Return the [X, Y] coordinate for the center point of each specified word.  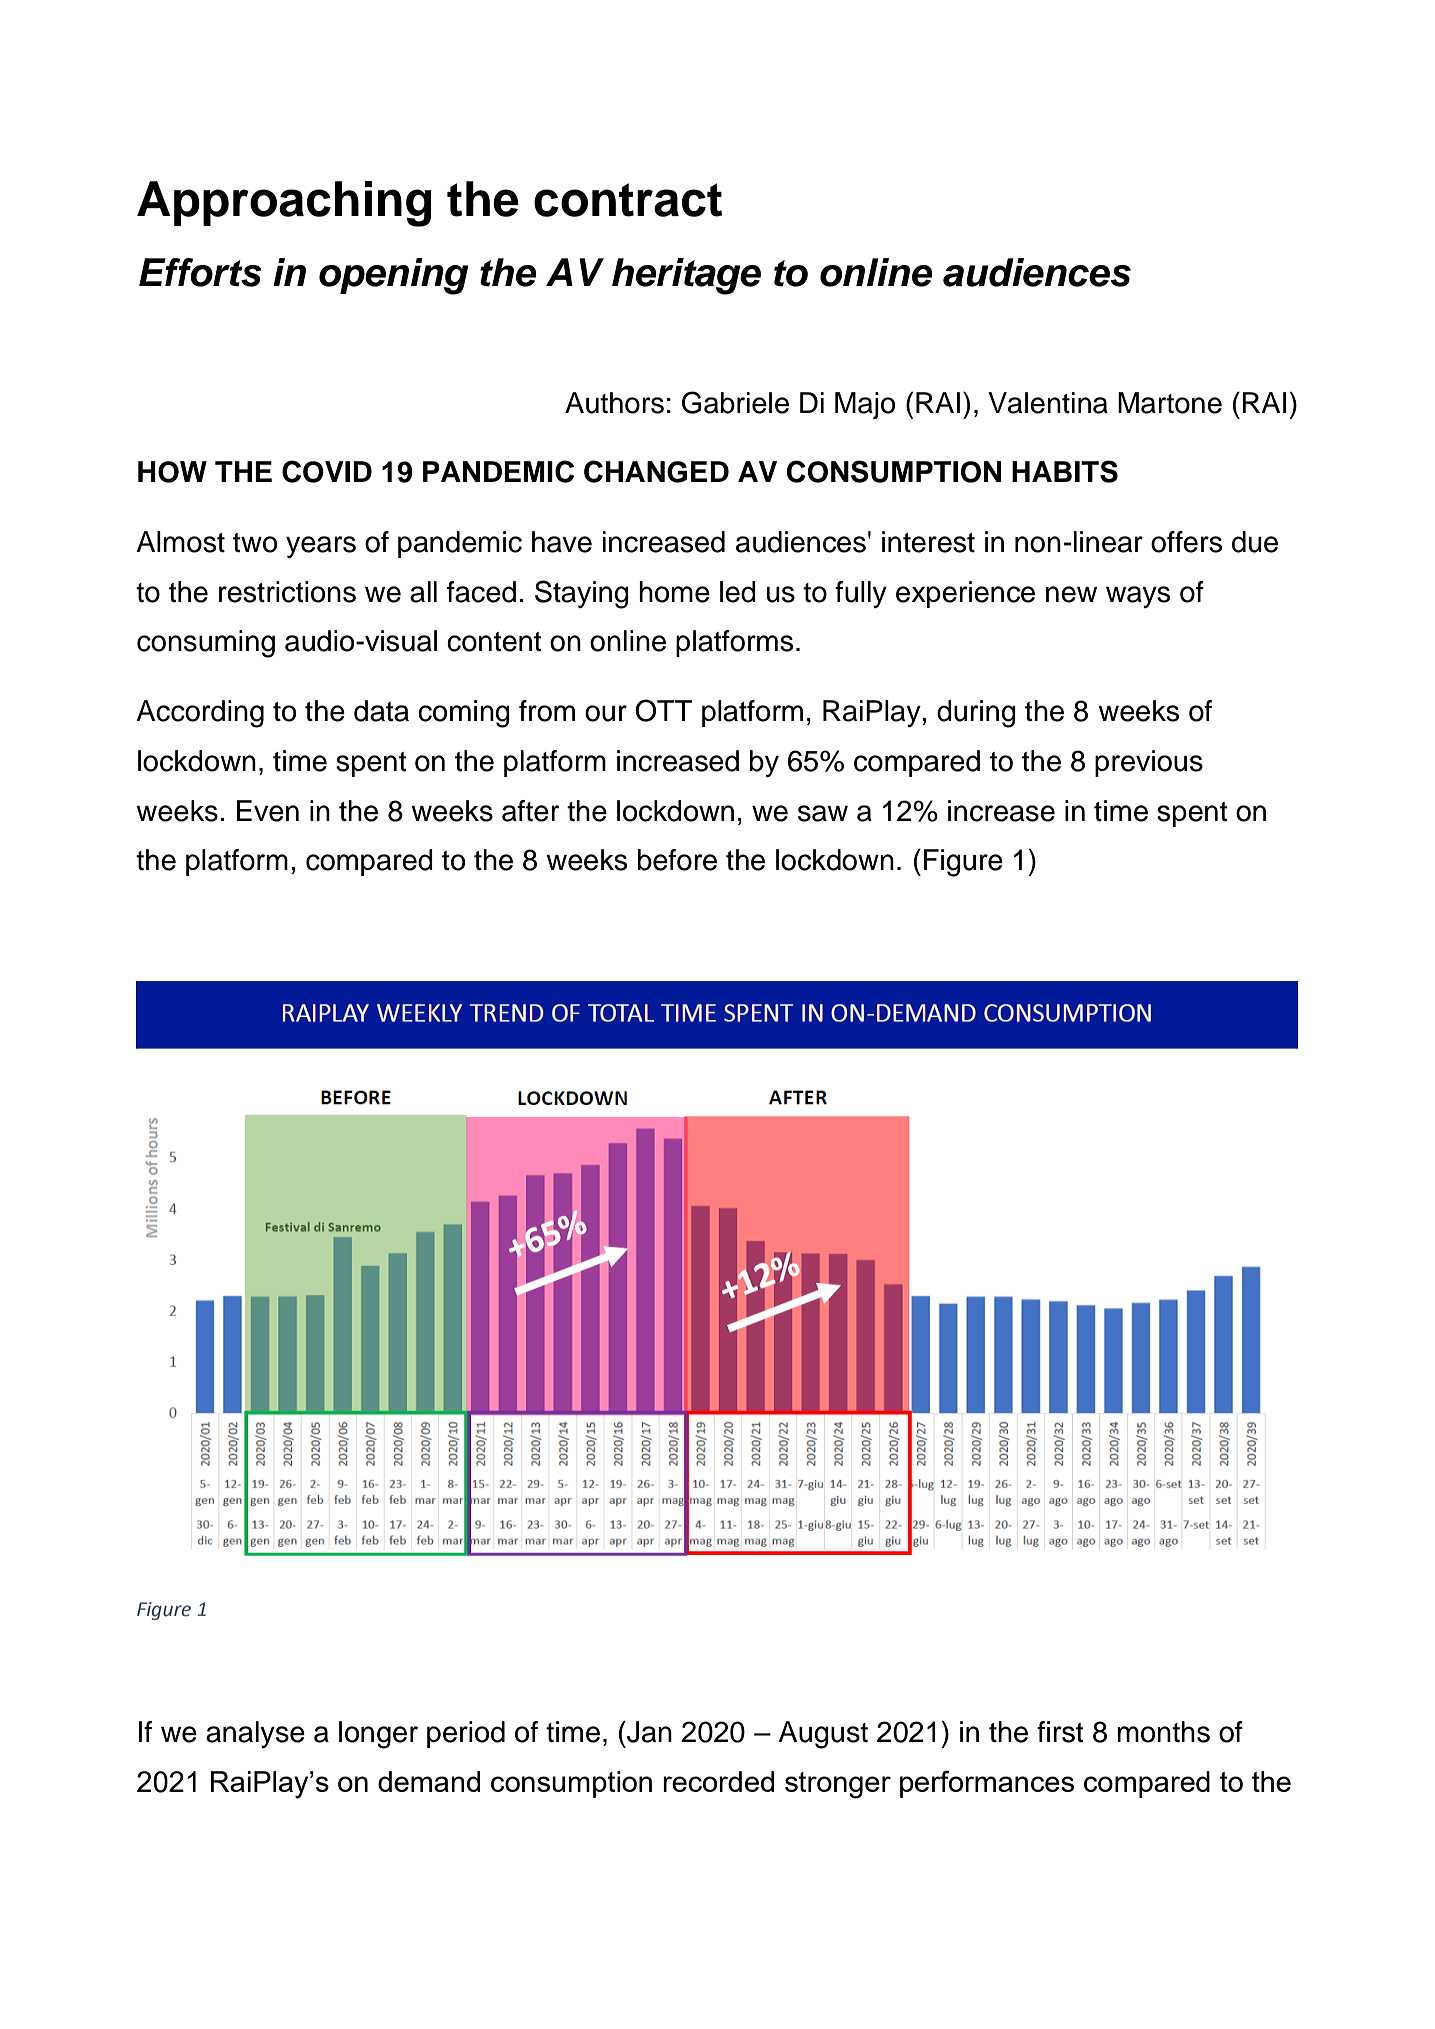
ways [1138, 597]
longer [378, 1735]
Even [268, 811]
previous [1149, 763]
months [1163, 1732]
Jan [648, 1732]
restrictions [287, 592]
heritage [686, 276]
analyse [255, 1734]
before [677, 860]
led [738, 592]
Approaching [284, 204]
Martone [1170, 403]
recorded [718, 1781]
